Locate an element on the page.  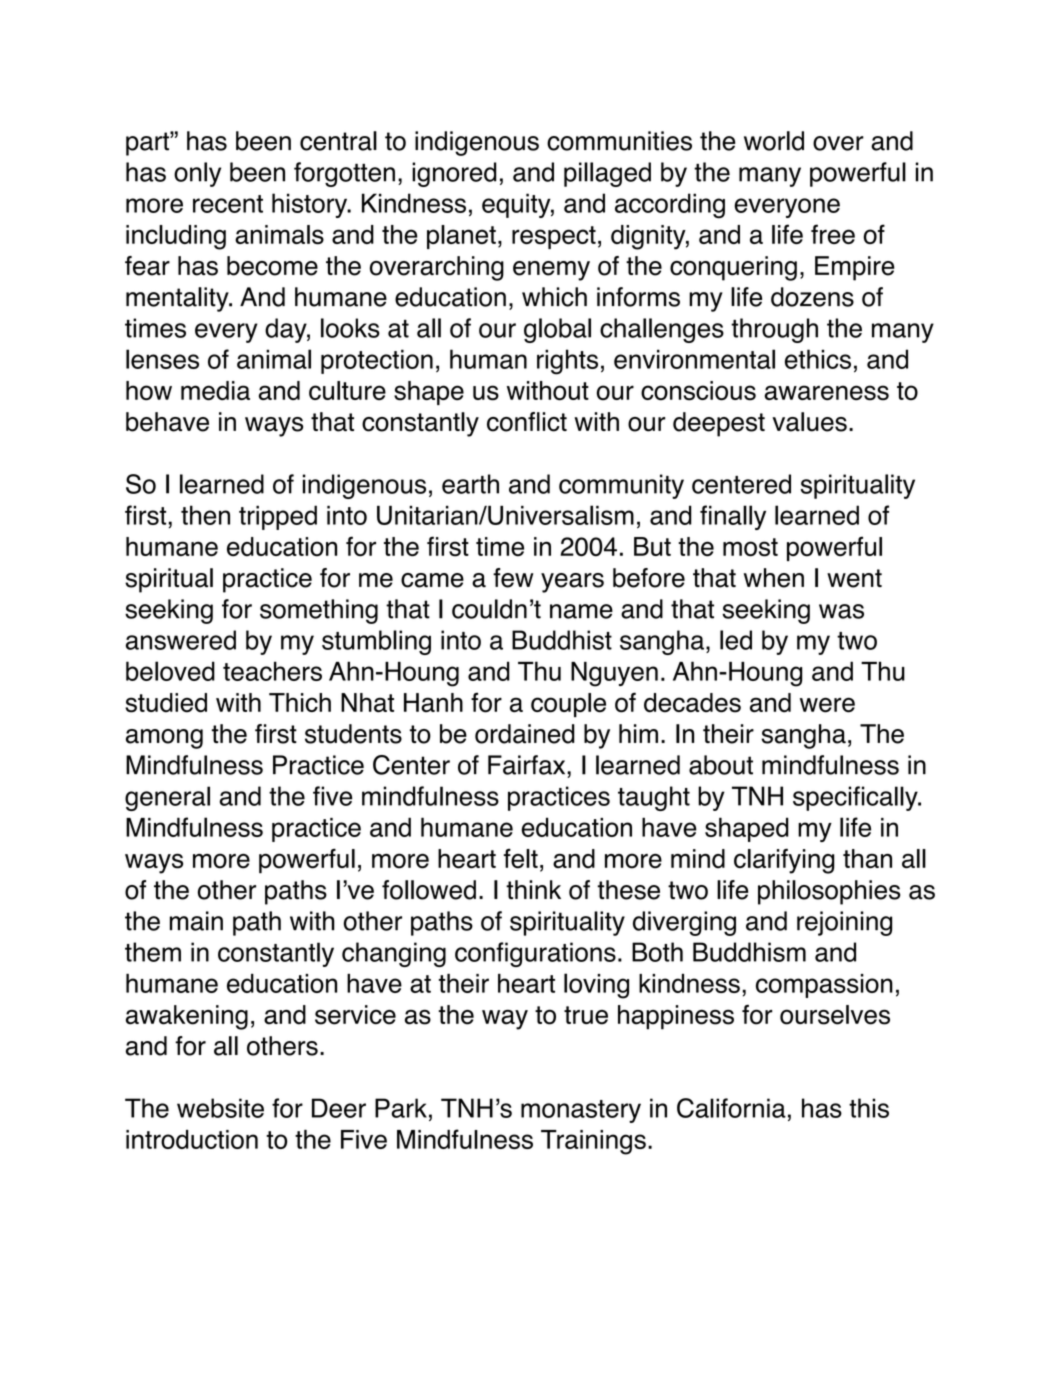
Fairfax is located at coordinates (528, 765).
